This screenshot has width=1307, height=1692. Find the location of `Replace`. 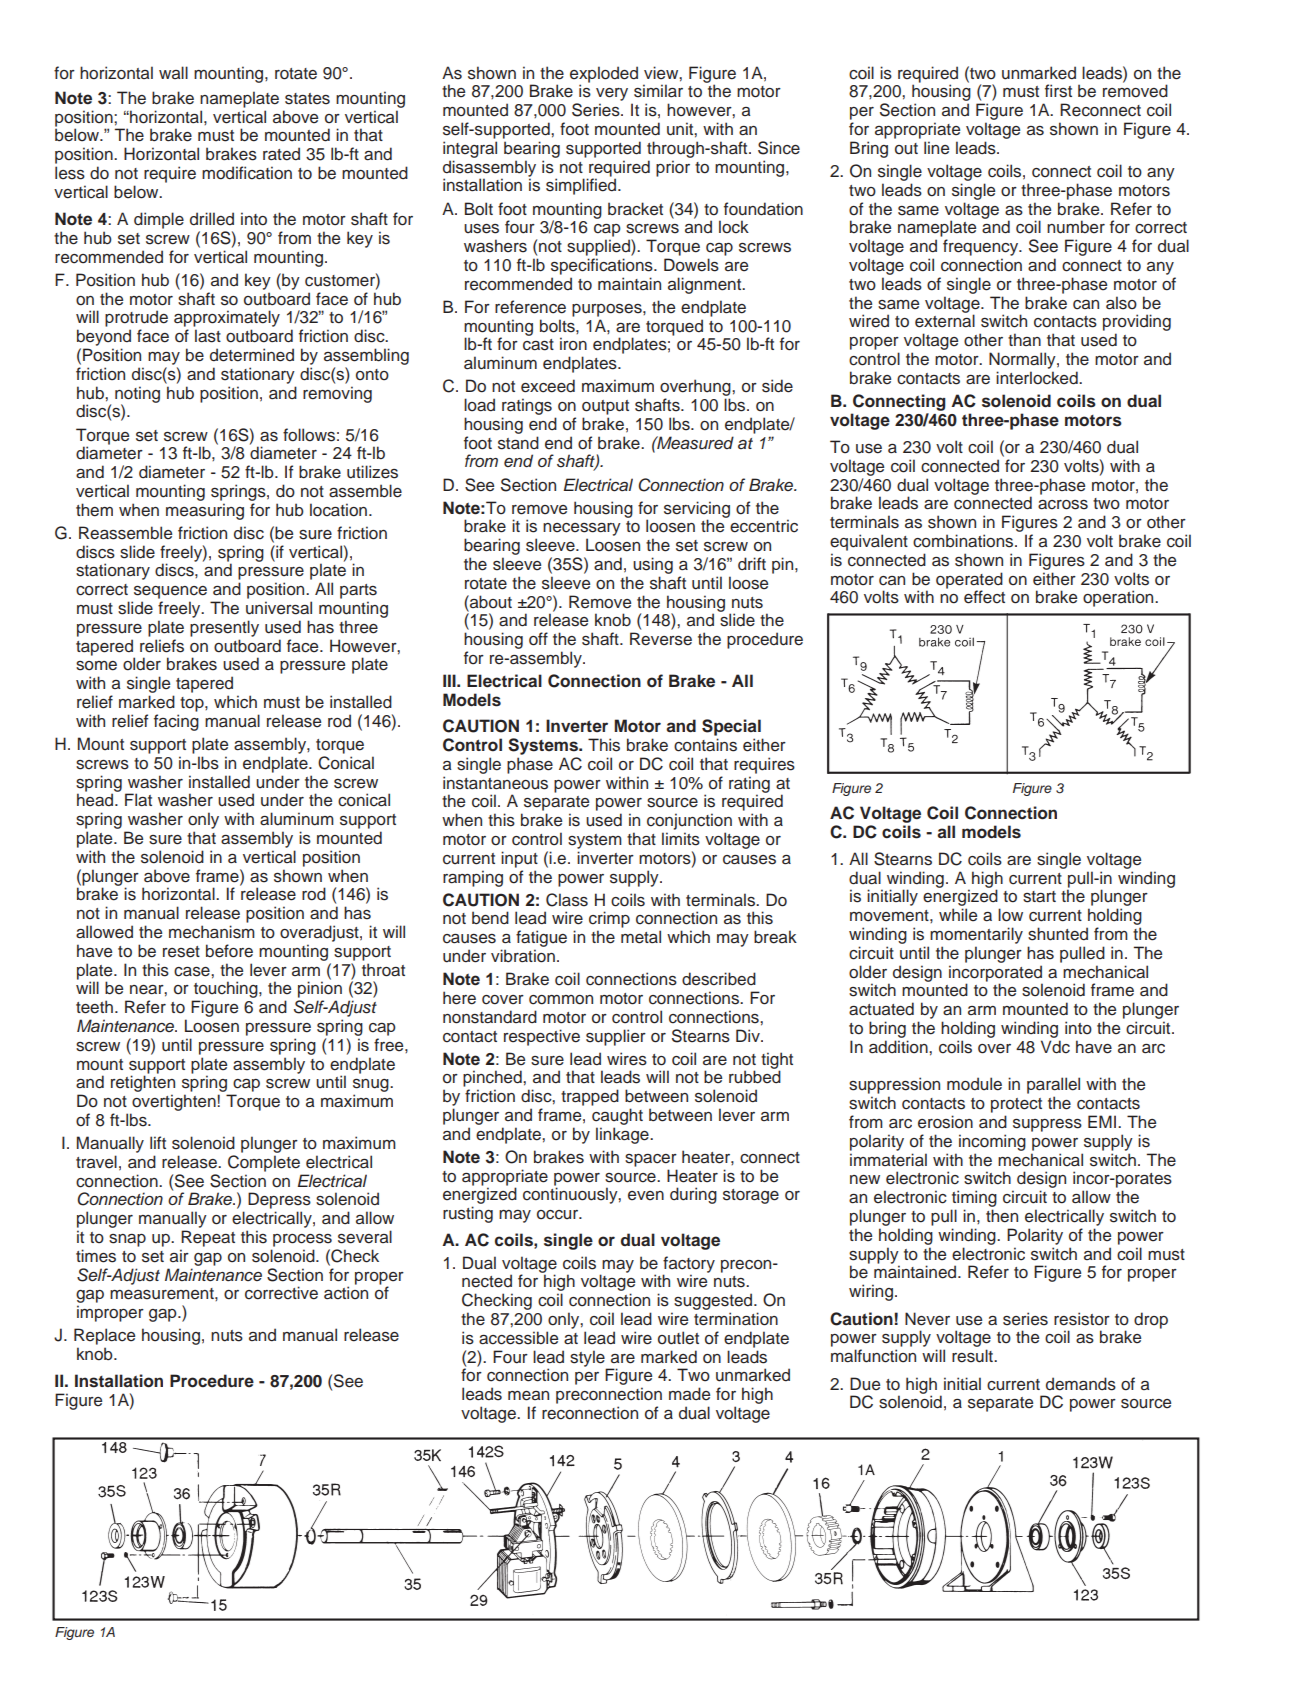

Replace is located at coordinates (104, 1336).
